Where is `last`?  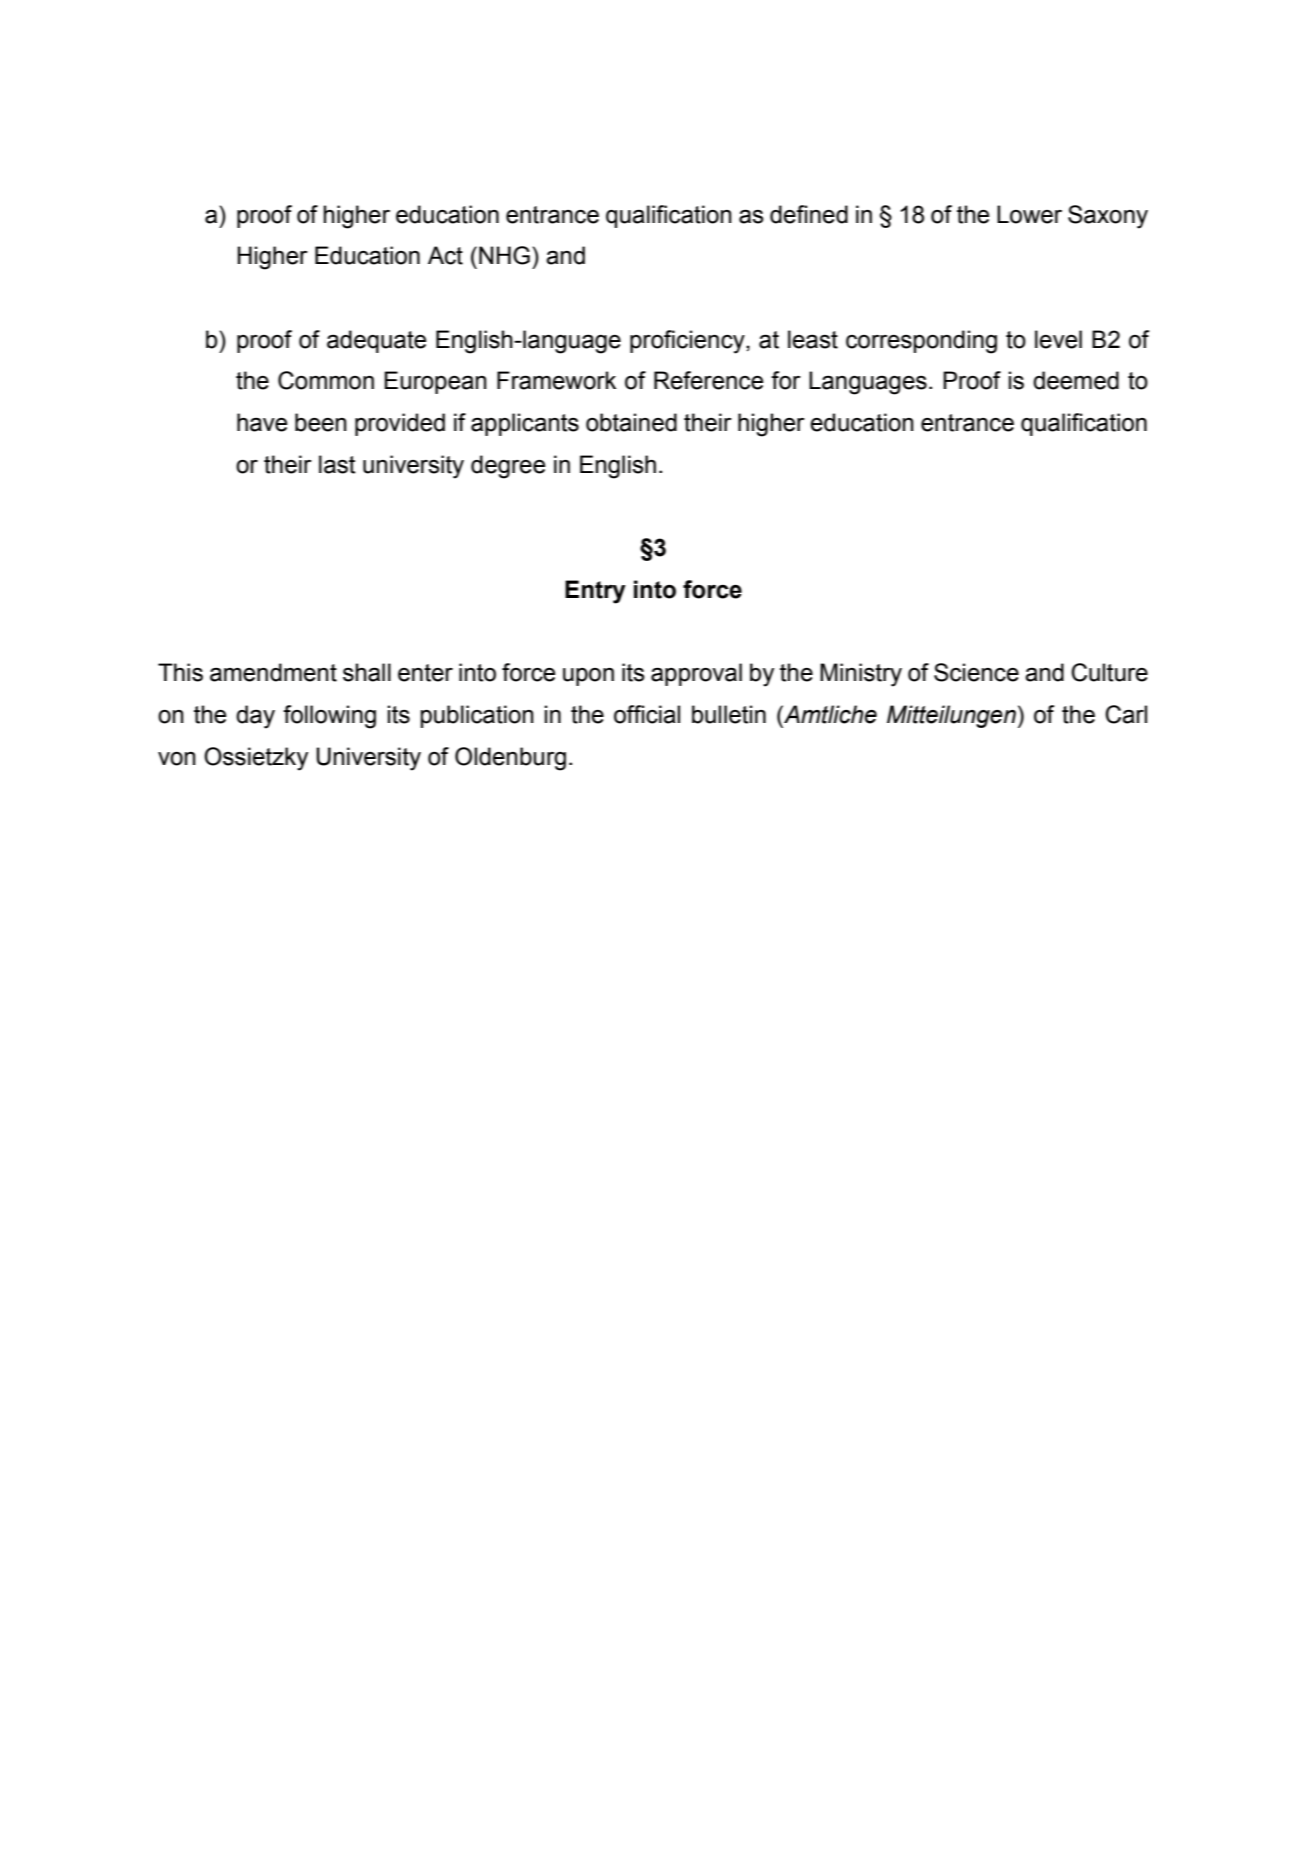
last is located at coordinates (337, 464).
